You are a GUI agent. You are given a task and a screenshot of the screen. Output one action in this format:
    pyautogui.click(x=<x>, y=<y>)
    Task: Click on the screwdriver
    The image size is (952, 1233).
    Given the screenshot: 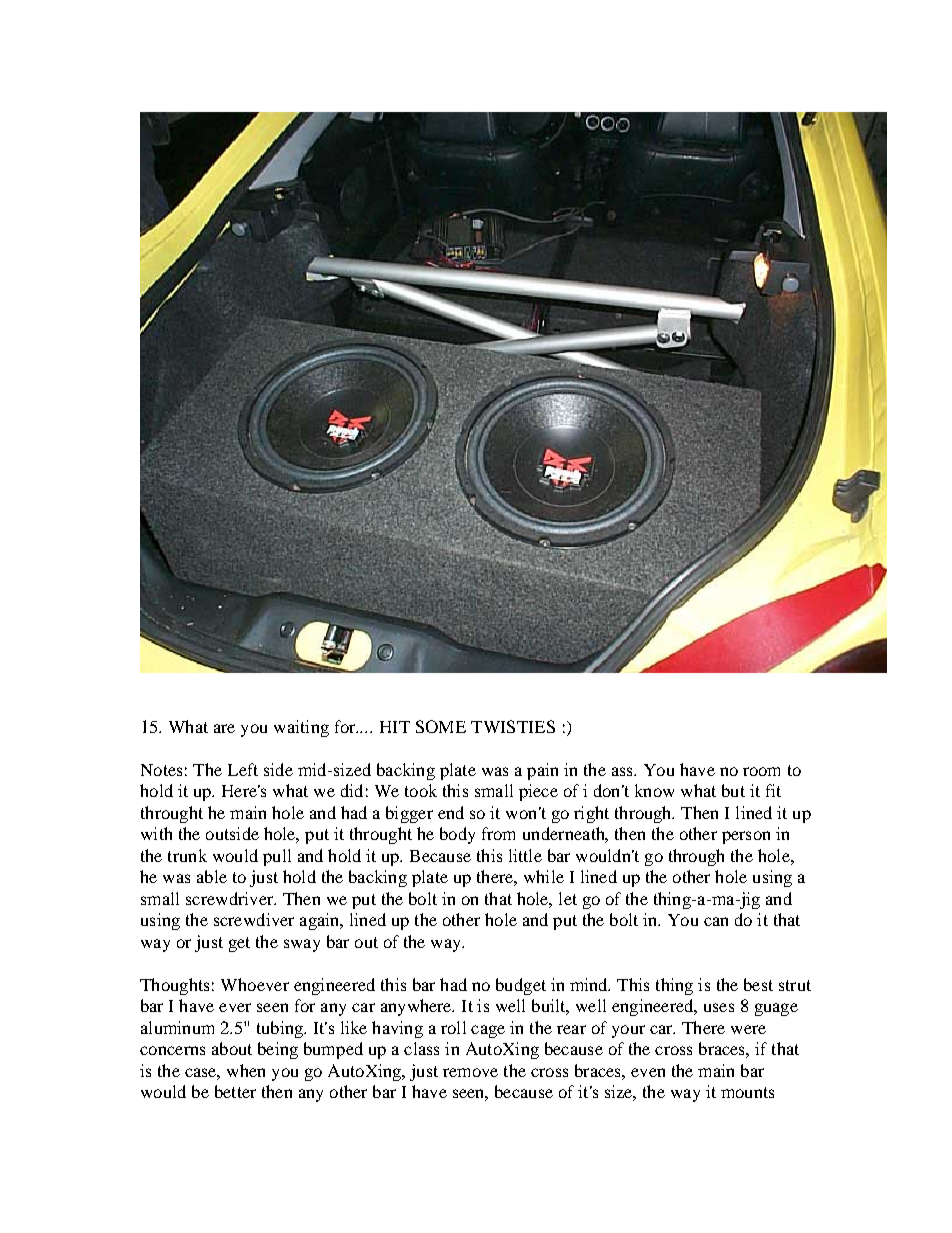 What is the action you would take?
    pyautogui.click(x=231, y=898)
